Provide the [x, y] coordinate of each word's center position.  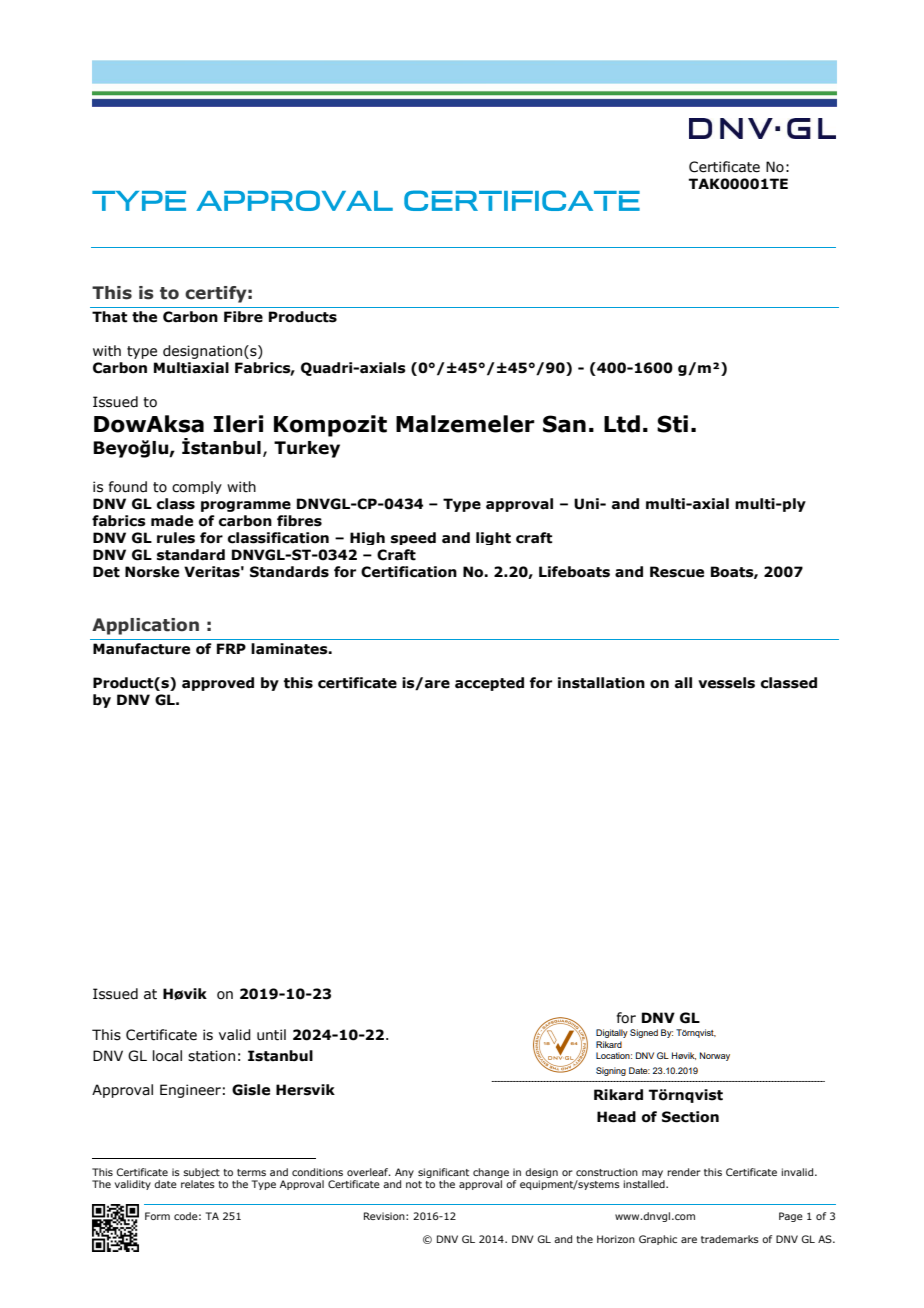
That [109, 317]
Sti [672, 424]
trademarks [730, 1239]
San [564, 424]
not [414, 1184]
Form [157, 1216]
